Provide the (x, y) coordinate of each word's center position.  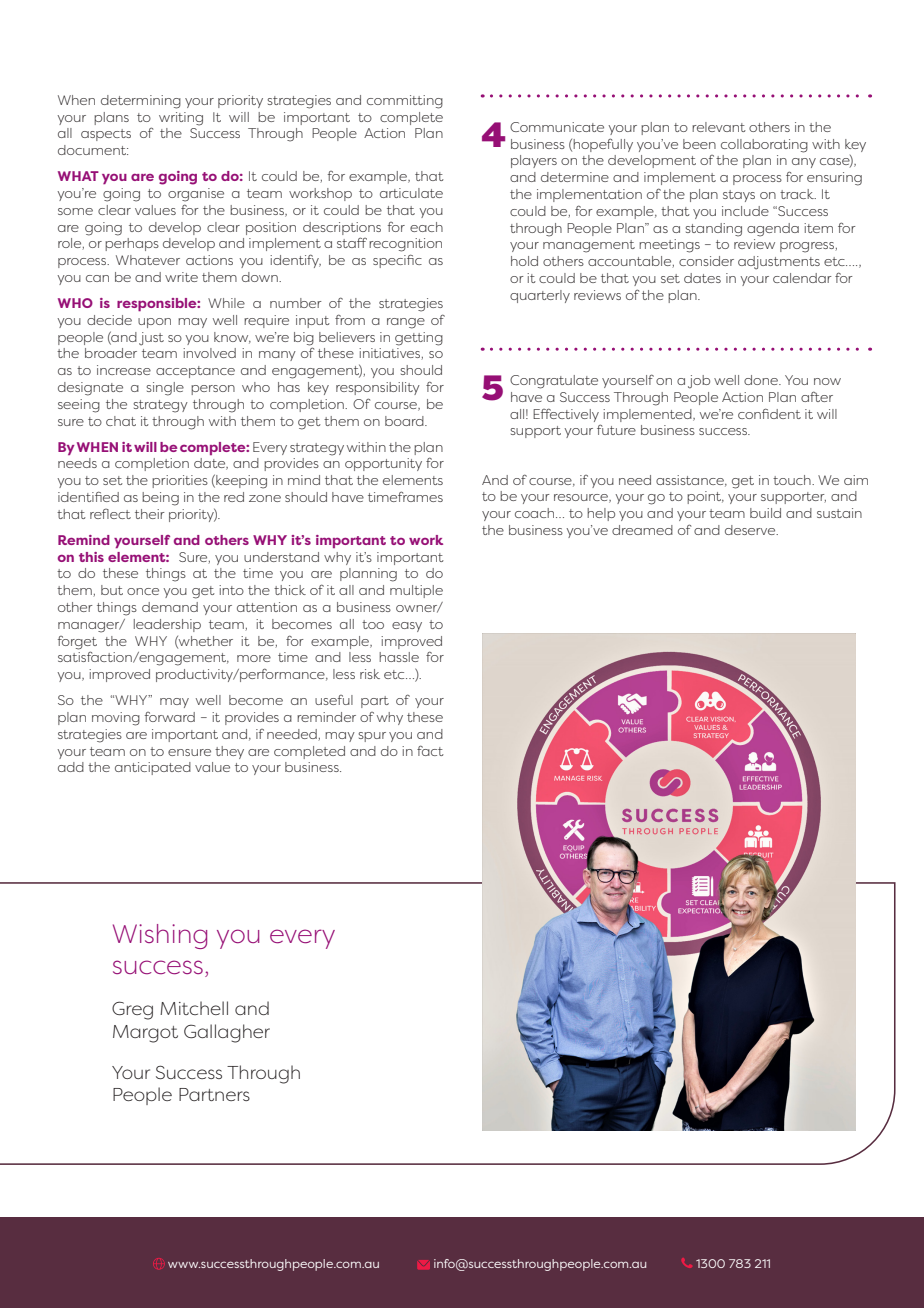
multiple (416, 591)
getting (419, 339)
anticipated (153, 768)
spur (372, 737)
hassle (399, 657)
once (143, 591)
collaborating (764, 146)
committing (405, 102)
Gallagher (227, 1033)
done (762, 380)
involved (209, 353)
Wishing (160, 936)
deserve (751, 530)
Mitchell (194, 1008)
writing (181, 119)
